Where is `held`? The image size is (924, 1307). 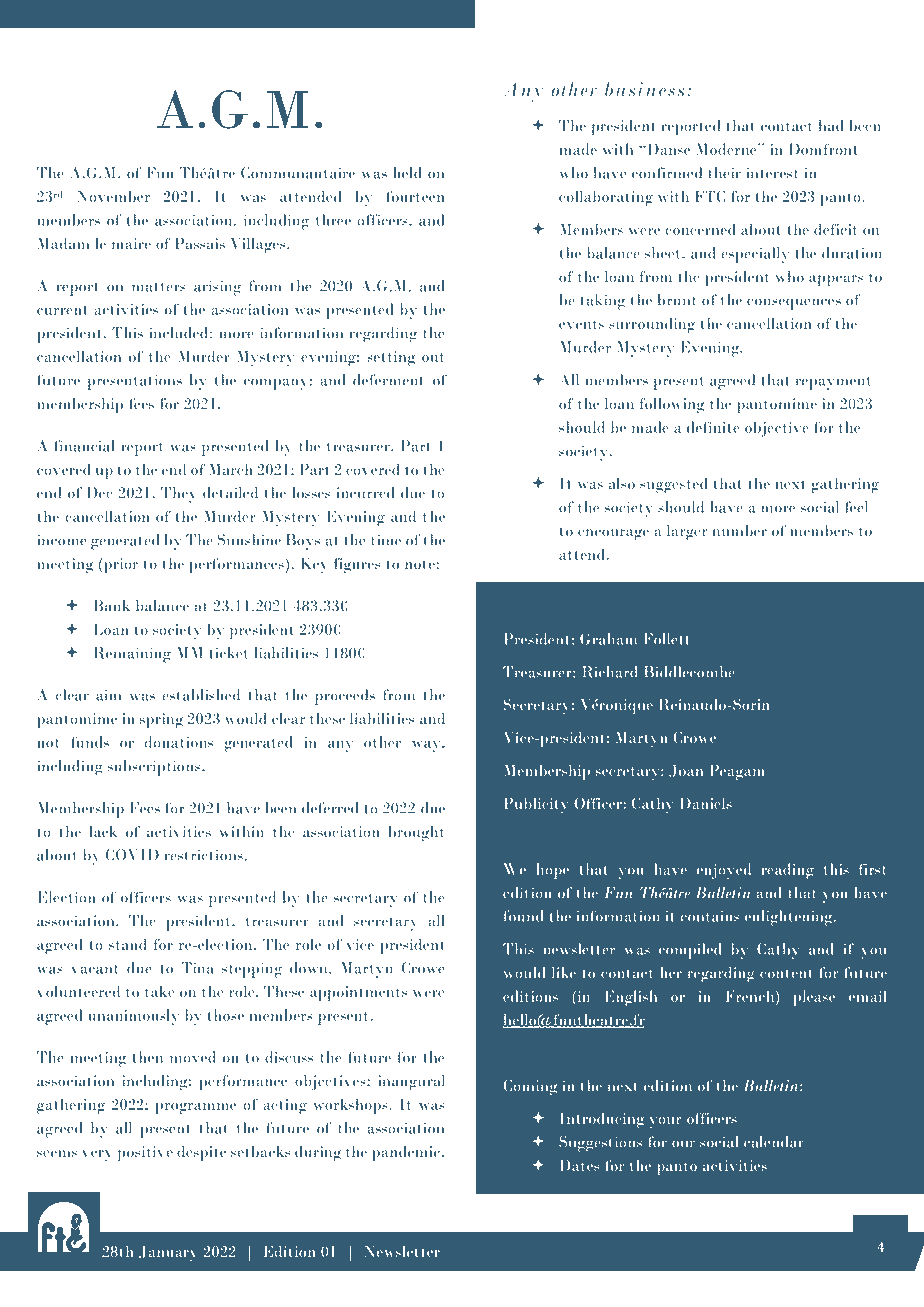 held is located at coordinates (407, 173).
